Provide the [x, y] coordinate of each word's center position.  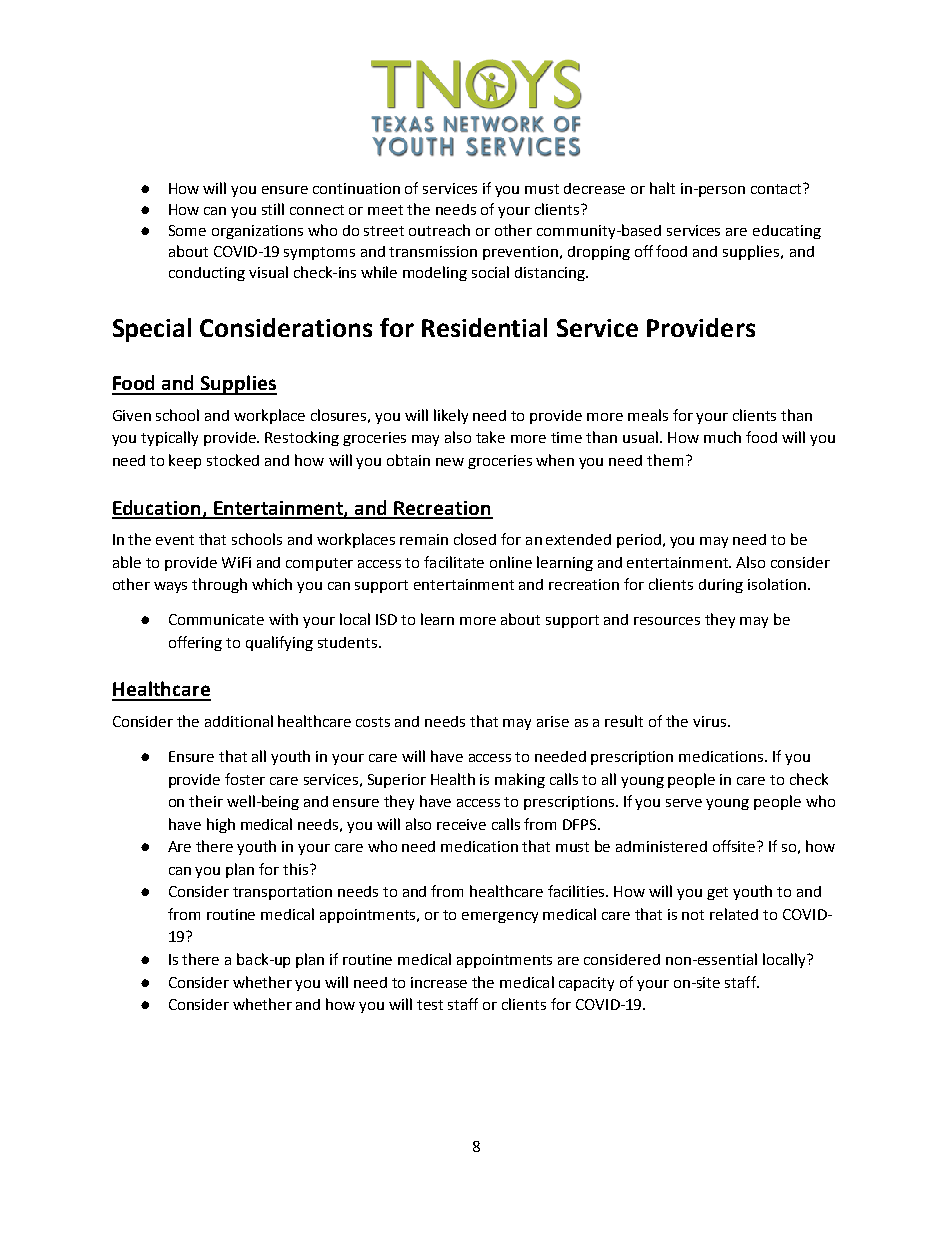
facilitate [454, 562]
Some [187, 230]
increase [439, 982]
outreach [439, 230]
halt [662, 188]
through [219, 585]
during [721, 586]
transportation [282, 893]
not [693, 915]
